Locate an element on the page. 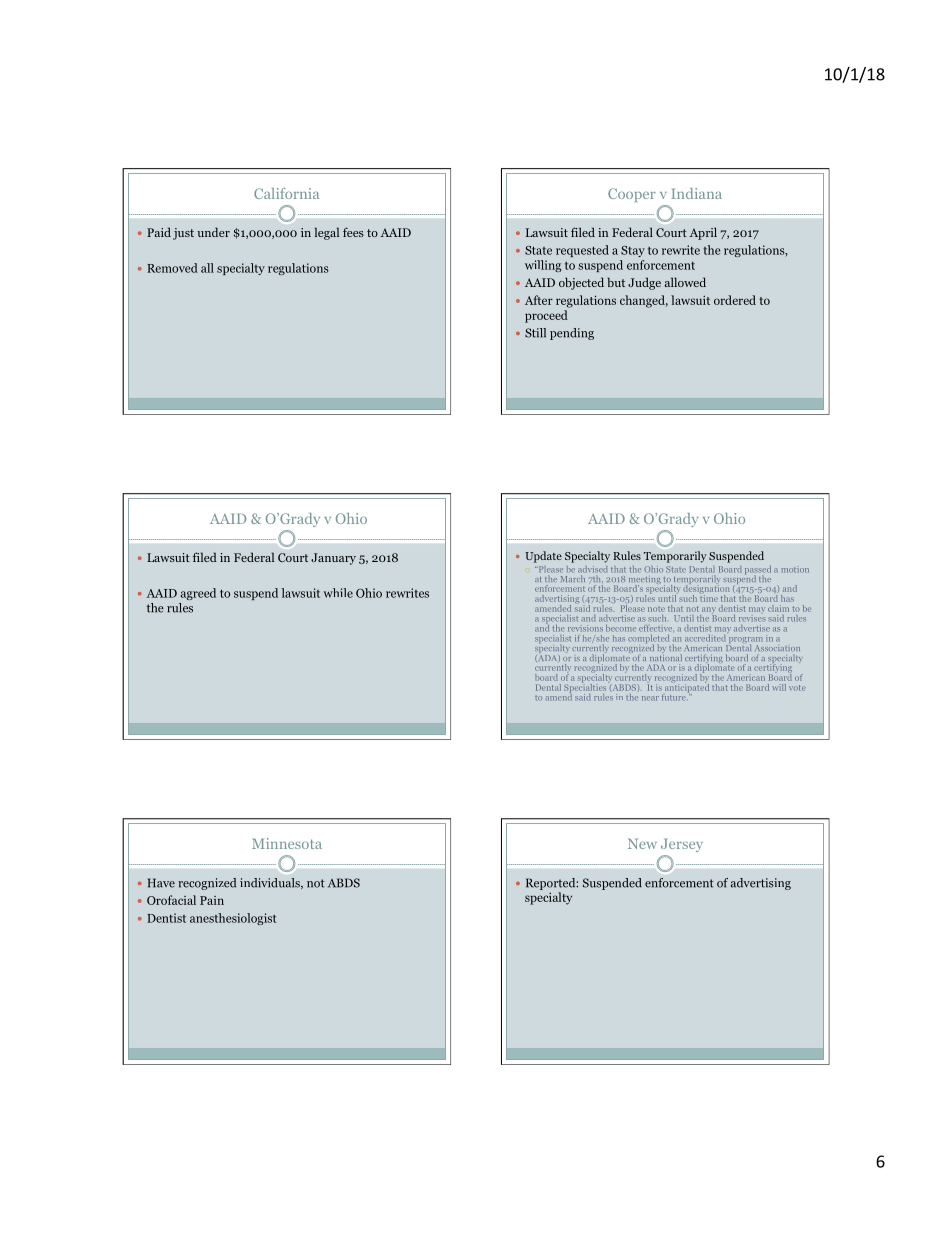 The width and height of the image is (952, 1233). Pain is located at coordinates (212, 900).
